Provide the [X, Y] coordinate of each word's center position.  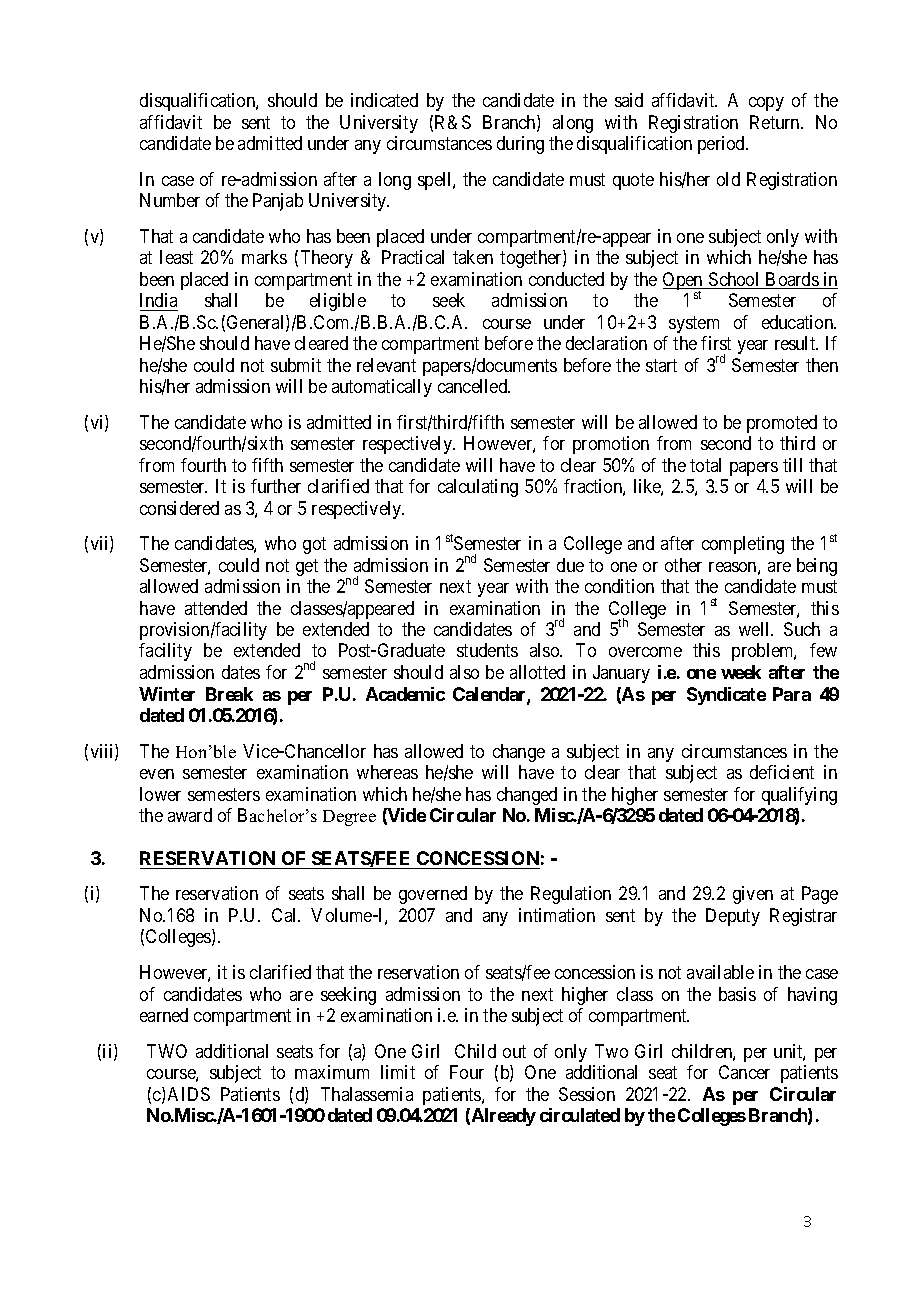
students [487, 650]
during [520, 145]
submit [296, 365]
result [796, 343]
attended [216, 608]
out [514, 1051]
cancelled [474, 386]
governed [433, 895]
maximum [332, 1072]
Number [170, 200]
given [753, 895]
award [190, 815]
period [722, 145]
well [755, 629]
